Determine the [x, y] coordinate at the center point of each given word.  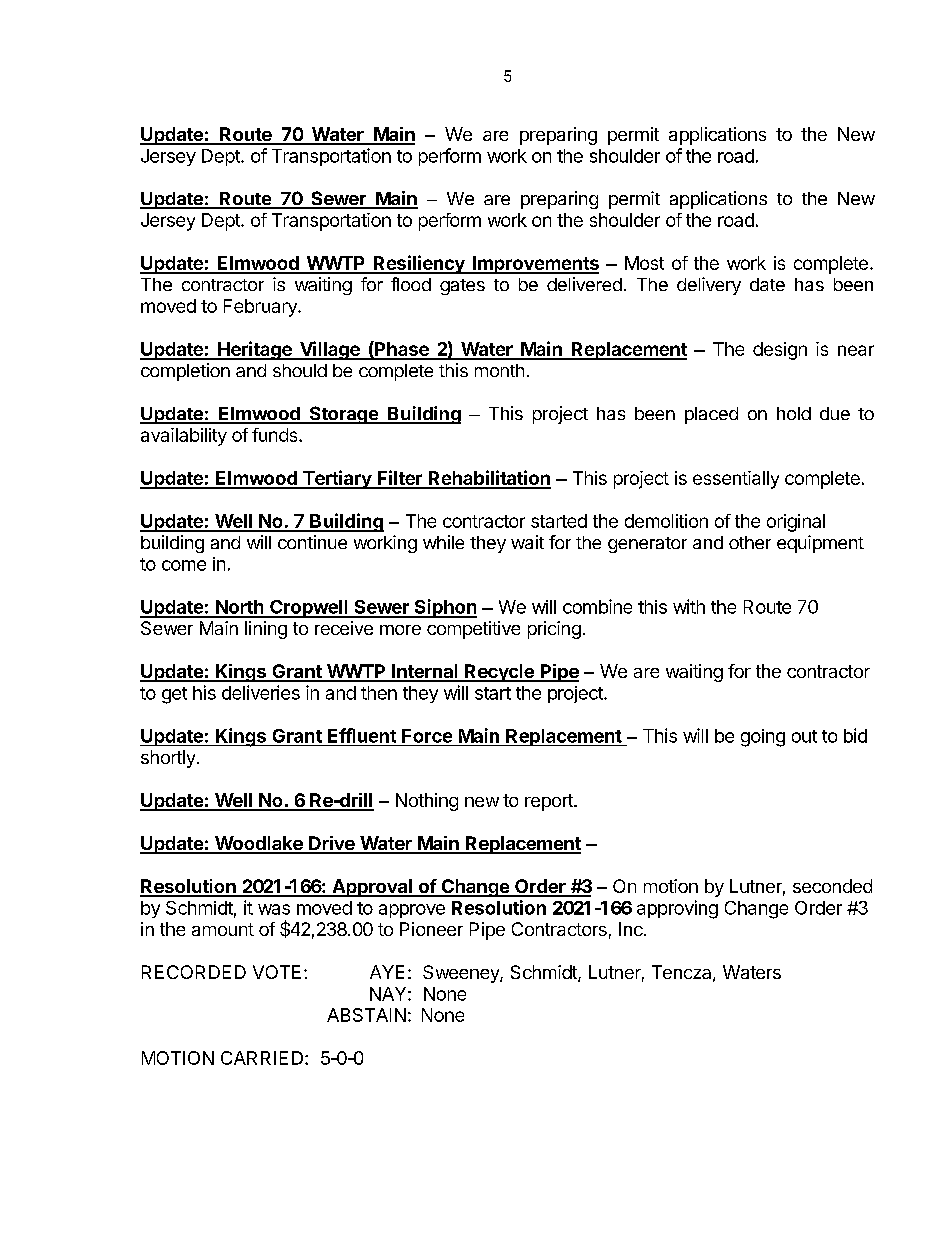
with [689, 606]
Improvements [534, 265]
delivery [709, 286]
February [261, 308]
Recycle [499, 673]
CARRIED [262, 1058]
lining [266, 630]
